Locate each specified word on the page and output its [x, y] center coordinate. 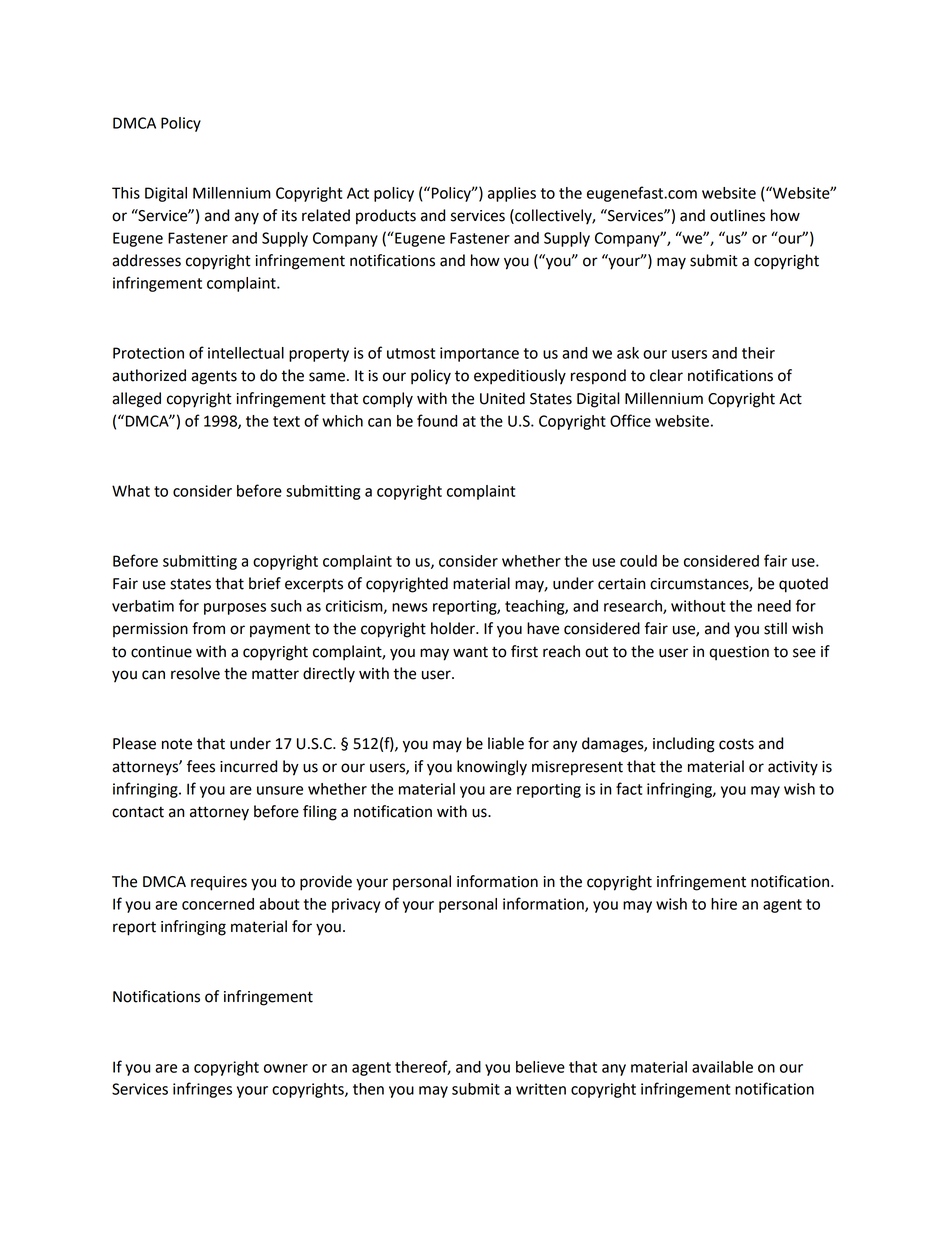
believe [540, 1067]
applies [512, 194]
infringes [202, 1090]
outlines [737, 215]
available [722, 1067]
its [289, 216]
